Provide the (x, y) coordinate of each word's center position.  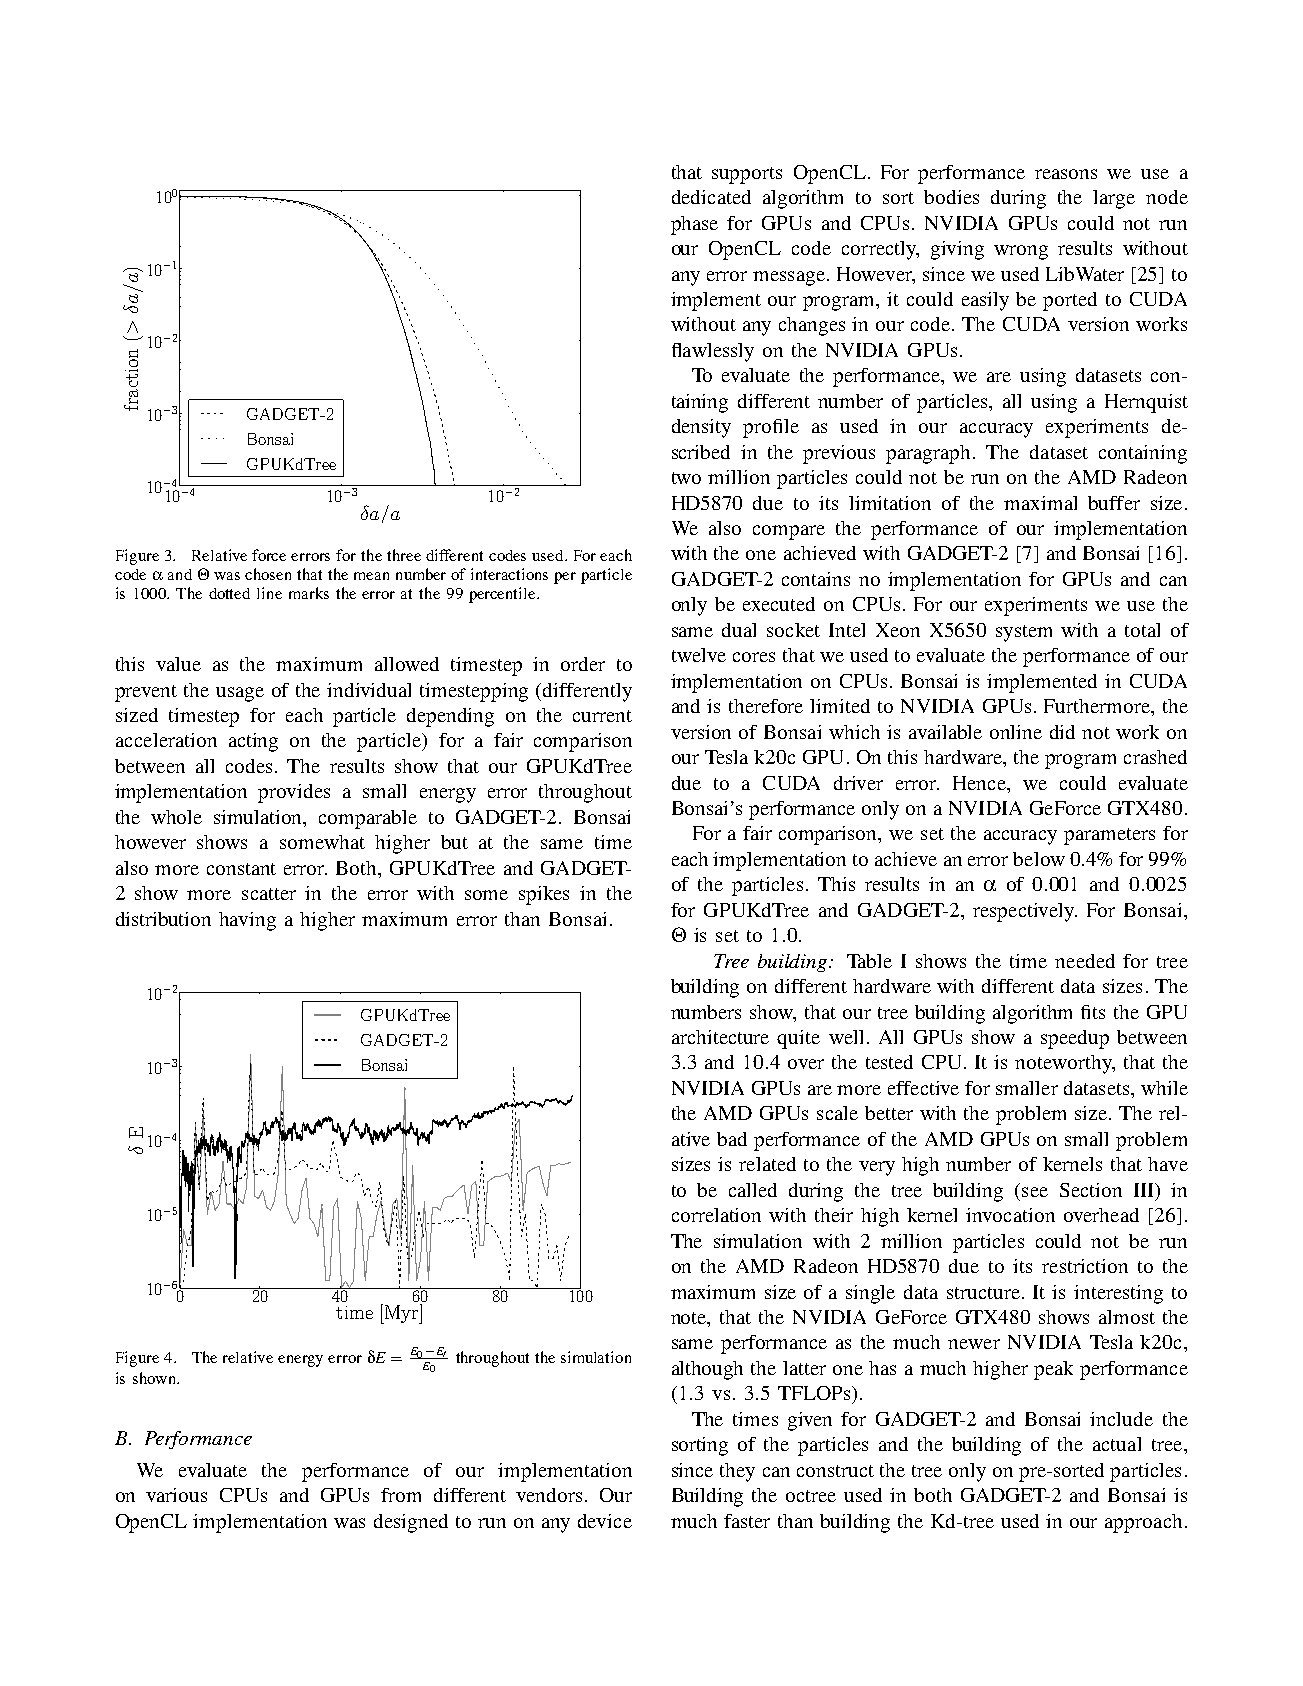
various (176, 1495)
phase (694, 225)
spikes (544, 895)
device (605, 1521)
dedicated (711, 197)
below (1039, 859)
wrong (1021, 252)
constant (241, 869)
